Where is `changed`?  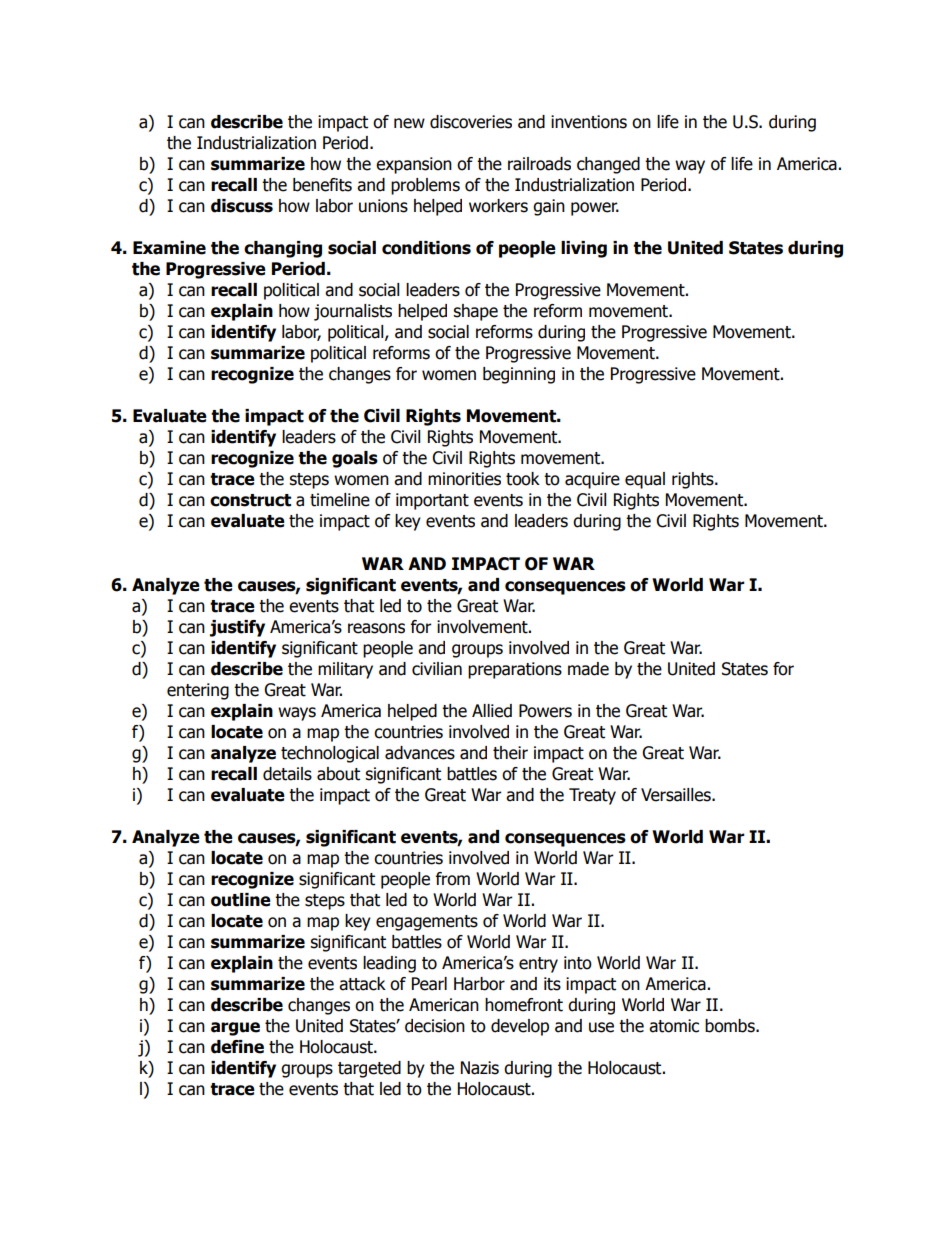
changed is located at coordinates (608, 165).
